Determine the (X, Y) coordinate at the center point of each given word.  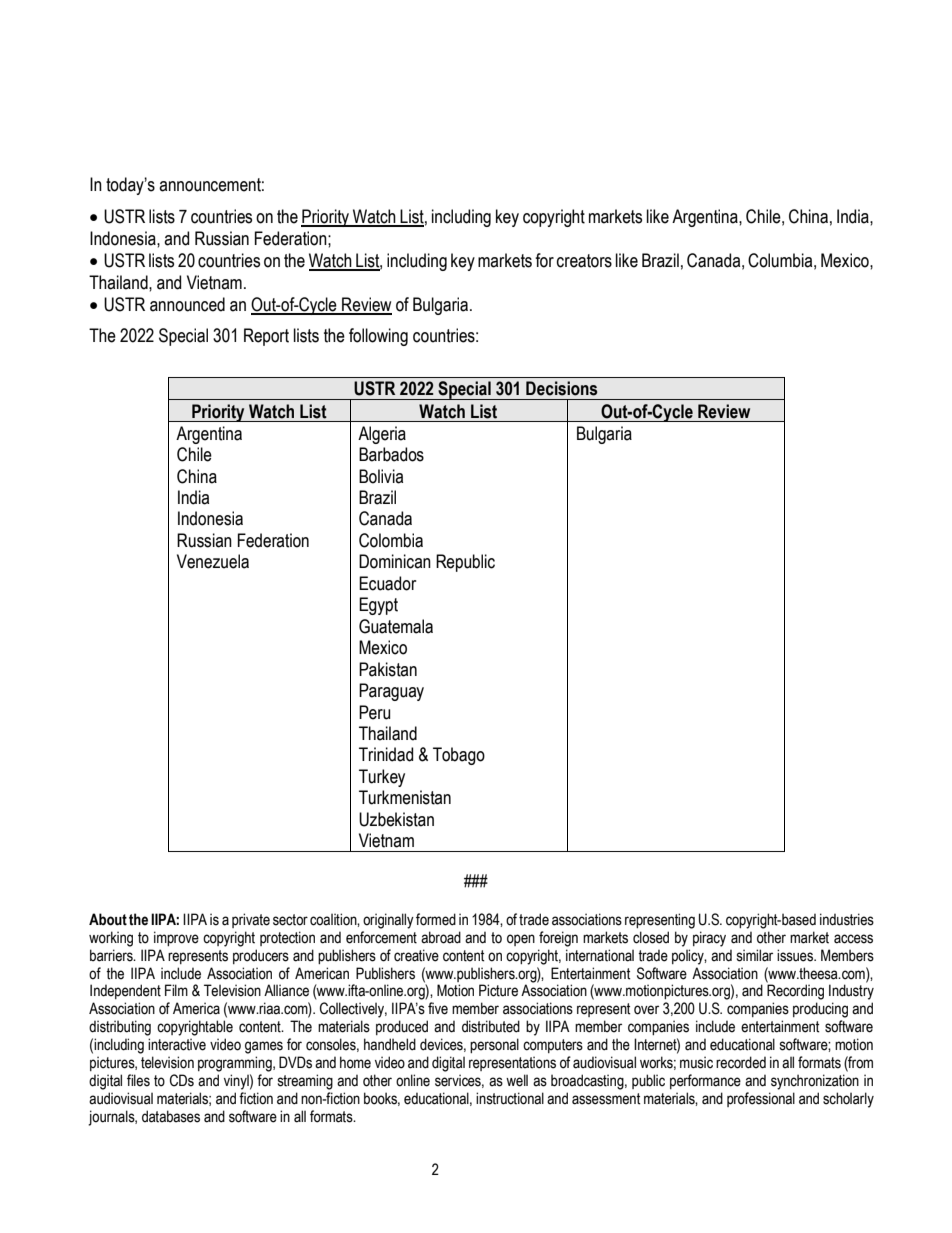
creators (584, 261)
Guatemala (396, 626)
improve (176, 938)
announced (187, 304)
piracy (709, 939)
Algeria (382, 435)
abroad (441, 937)
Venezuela (213, 561)
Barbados (391, 454)
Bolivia (381, 476)
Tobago (459, 756)
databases (171, 1116)
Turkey (382, 778)
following (378, 337)
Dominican (395, 561)
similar (755, 955)
